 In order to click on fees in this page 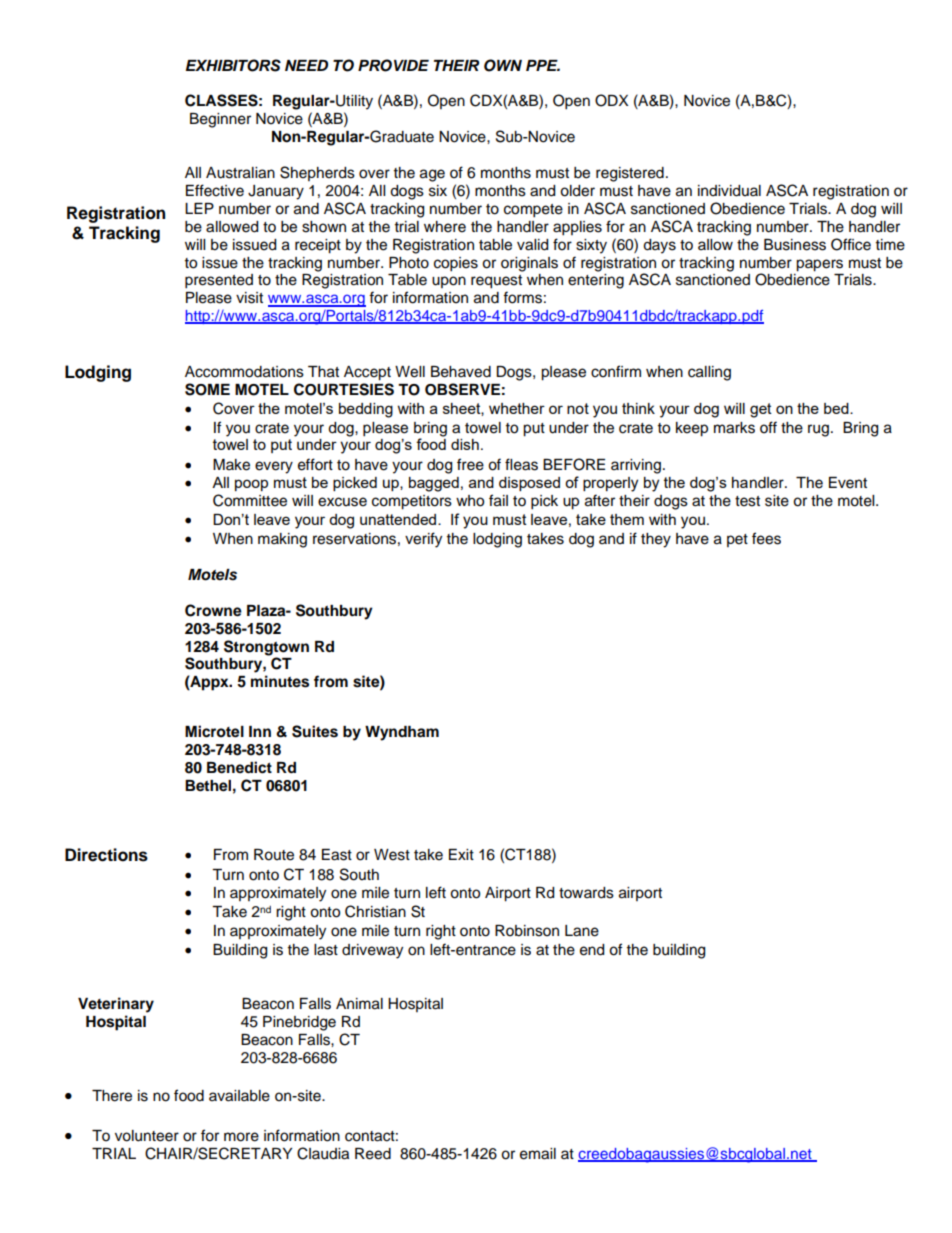, I will do `click(766, 538)`.
